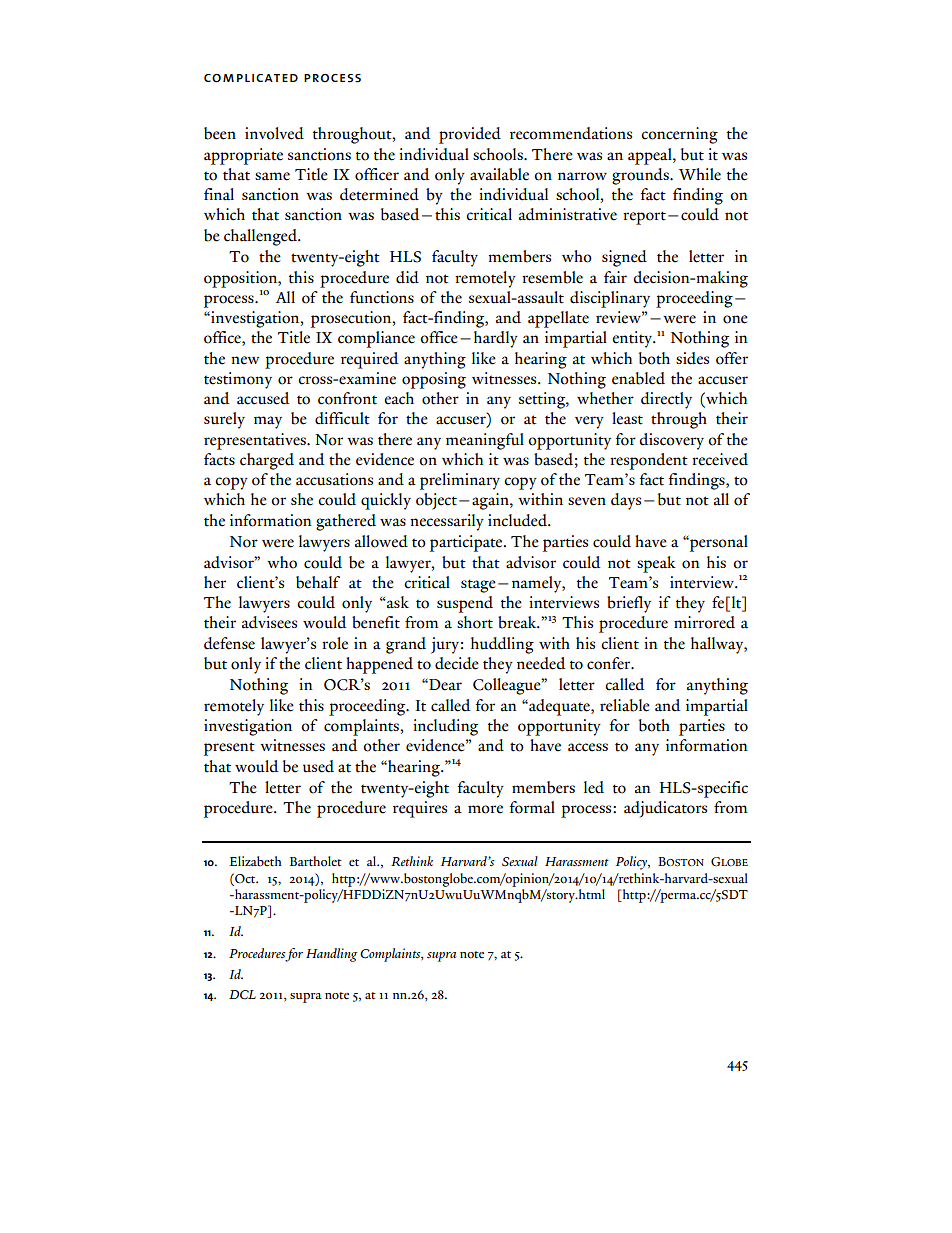  Describe the element at coordinates (274, 133) in the screenshot. I see `involved` at that location.
